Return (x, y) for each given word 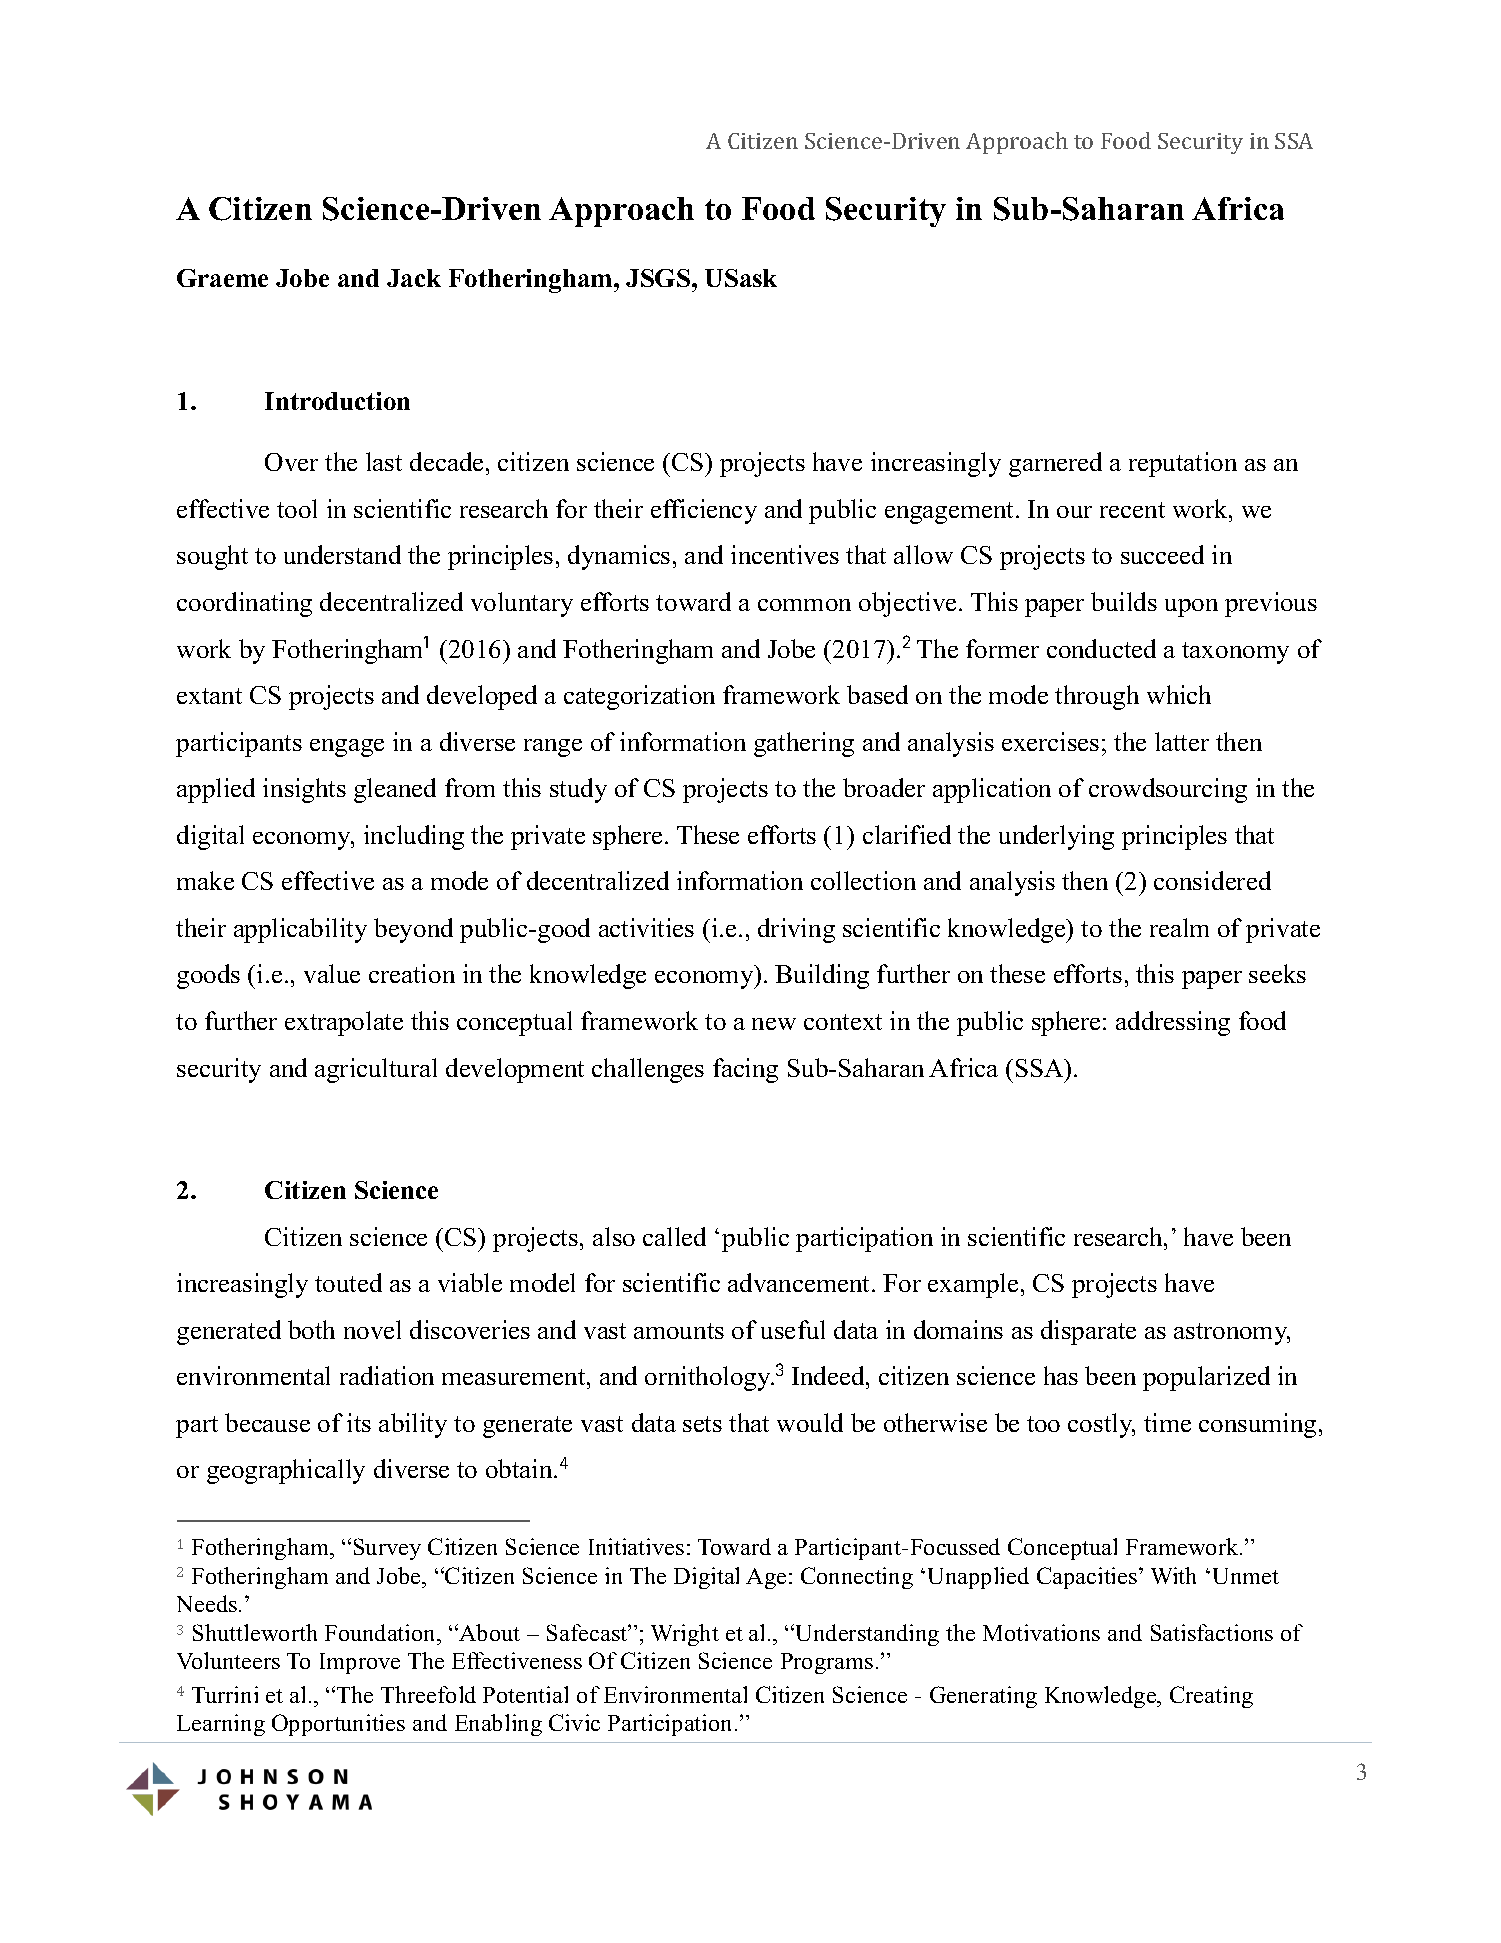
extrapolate (344, 1023)
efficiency (704, 511)
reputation (1183, 464)
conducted (1101, 648)
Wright (685, 1635)
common (804, 605)
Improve (360, 1663)
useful (793, 1329)
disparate (1088, 1332)
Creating (1211, 1697)
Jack (414, 278)
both (311, 1329)
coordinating (244, 604)
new (774, 1024)
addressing (1173, 1023)
